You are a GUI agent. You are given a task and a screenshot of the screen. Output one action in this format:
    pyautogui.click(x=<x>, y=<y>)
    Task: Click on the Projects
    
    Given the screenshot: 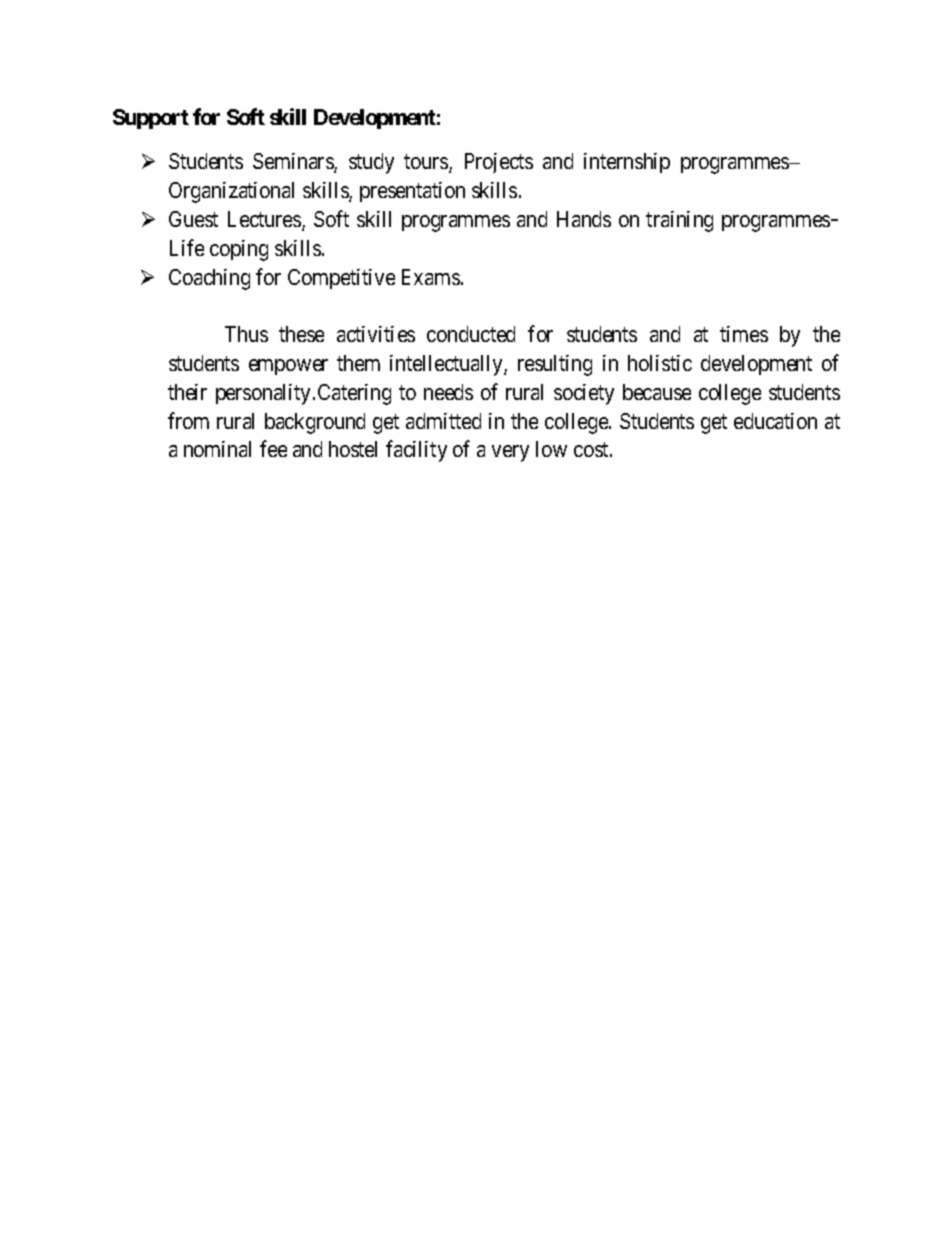 What is the action you would take?
    pyautogui.click(x=499, y=163)
